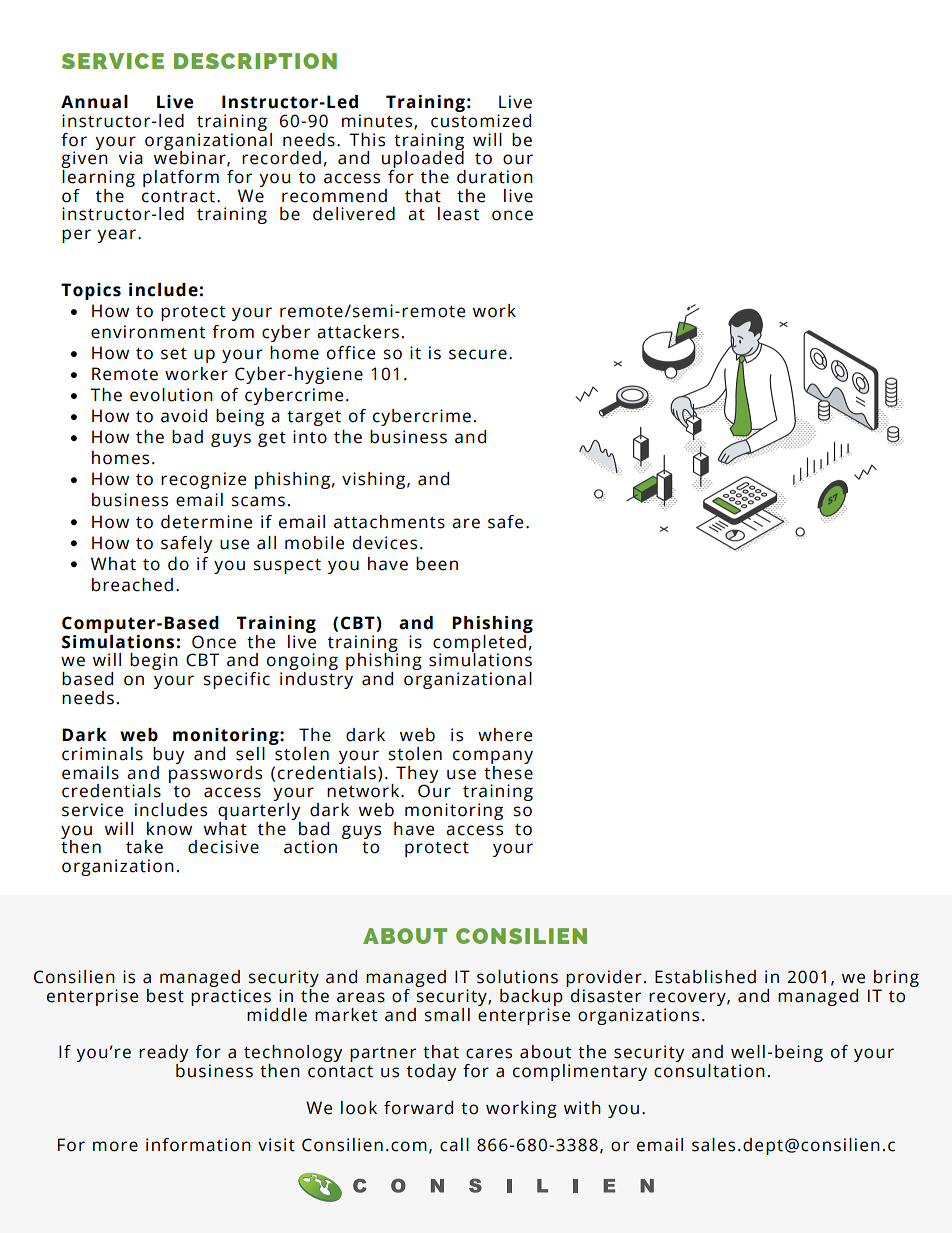  What do you see at coordinates (437, 564) in the screenshot?
I see `been` at bounding box center [437, 564].
